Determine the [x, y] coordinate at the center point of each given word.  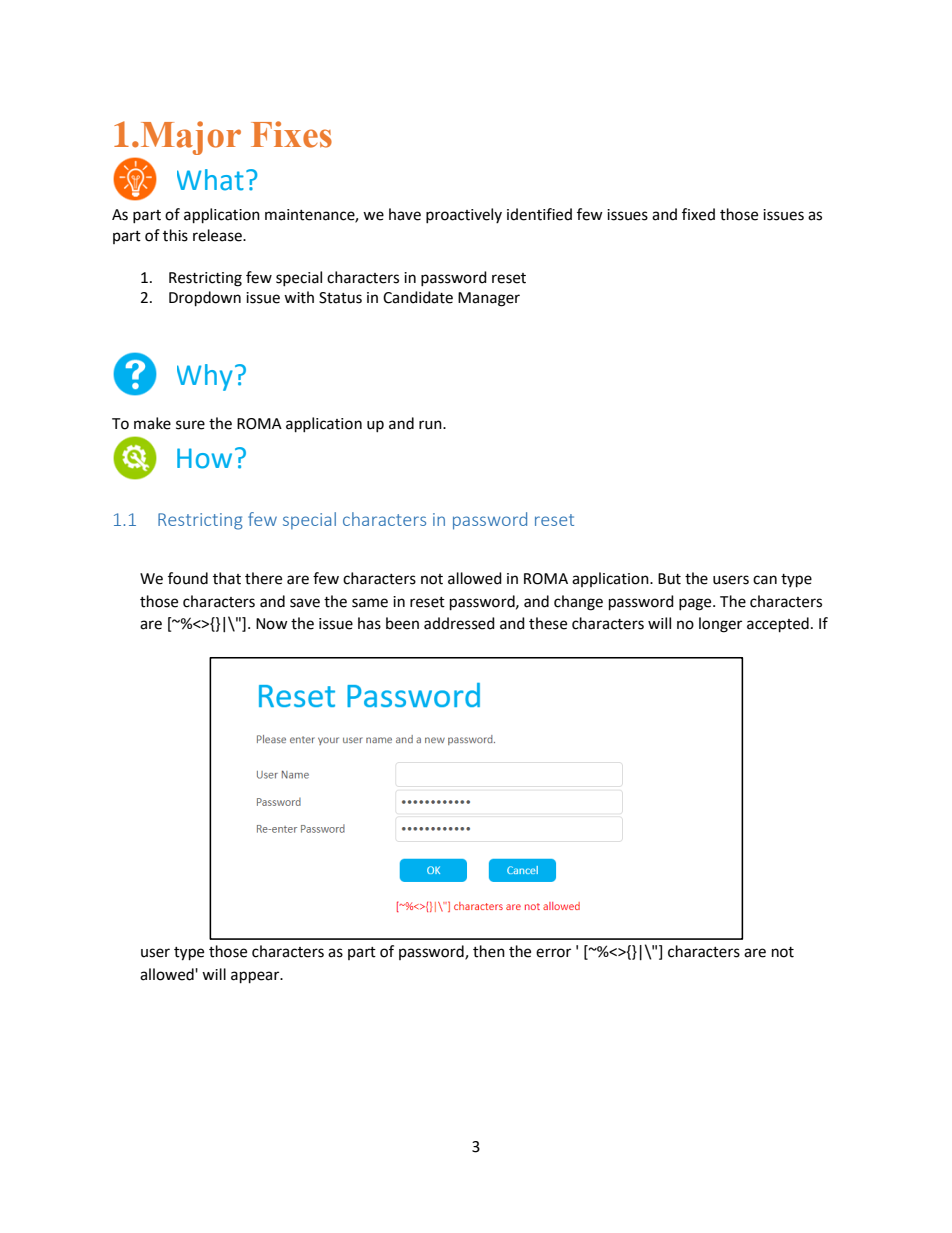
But [669, 579]
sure [190, 425]
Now [272, 624]
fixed [698, 214]
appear [256, 977]
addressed [459, 623]
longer [720, 625]
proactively [464, 215]
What [210, 180]
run [431, 425]
